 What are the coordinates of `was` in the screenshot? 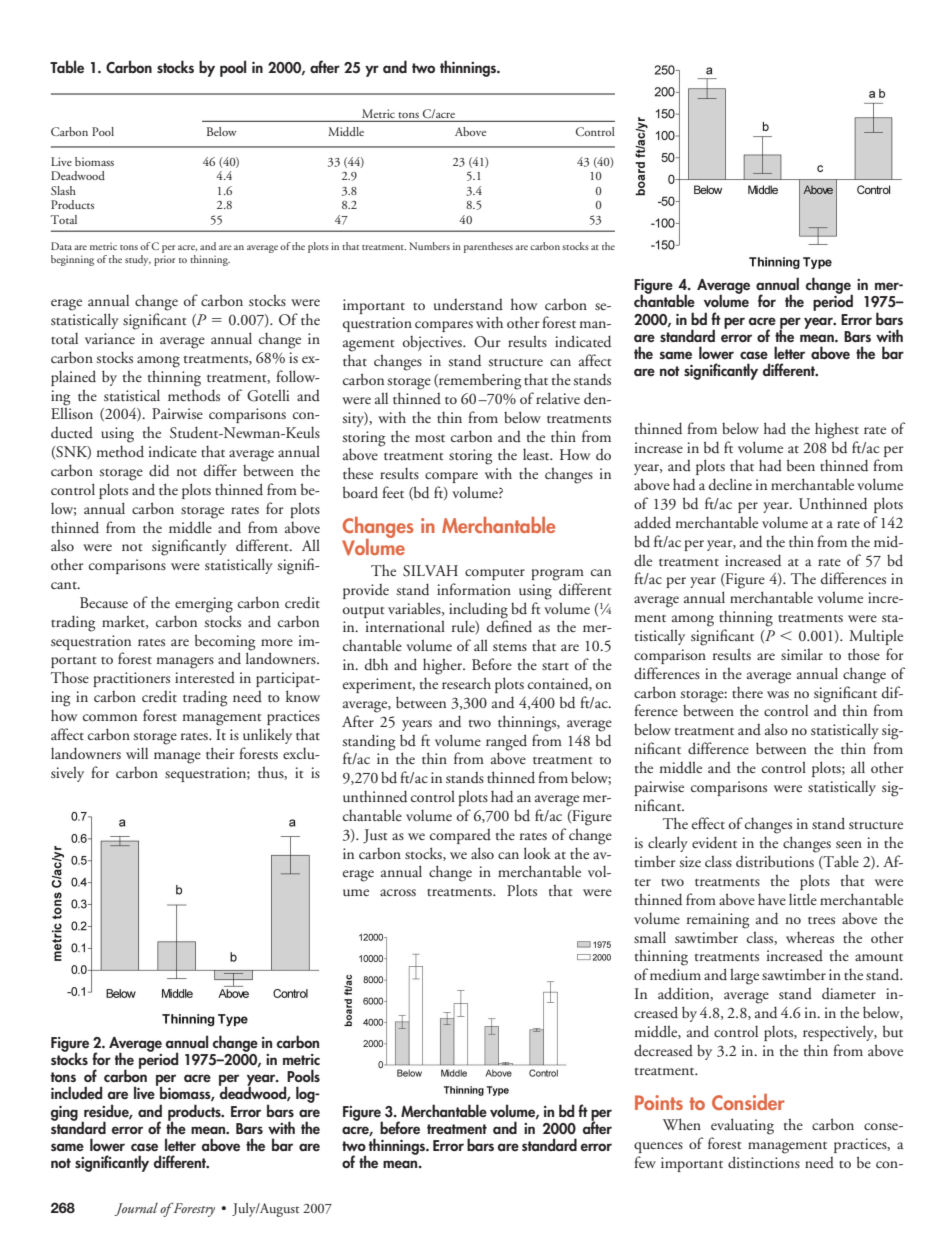 It's located at (778, 694).
